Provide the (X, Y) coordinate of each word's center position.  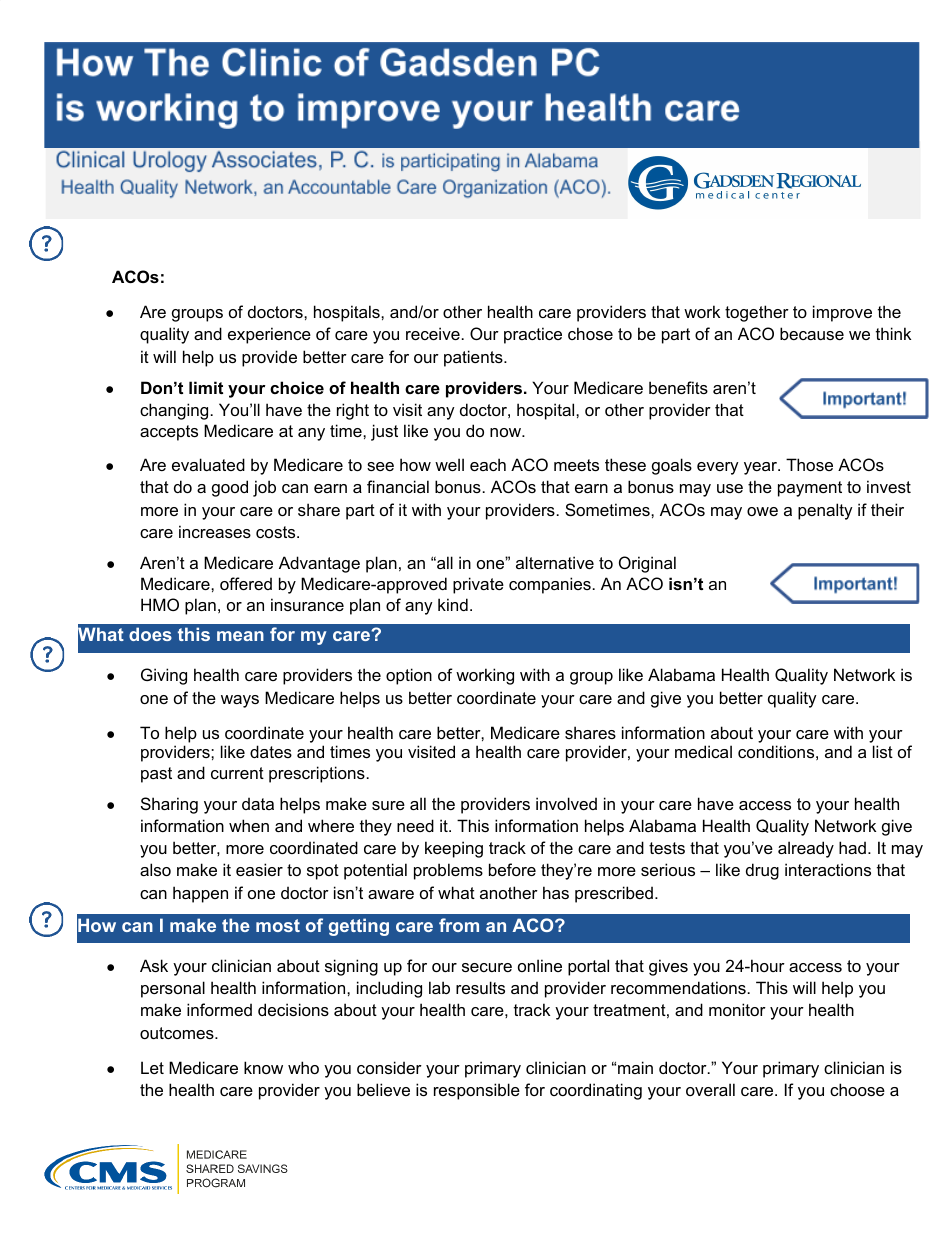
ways (240, 701)
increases (215, 531)
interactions (828, 869)
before (512, 869)
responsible (477, 1091)
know (263, 1067)
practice (533, 335)
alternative (555, 562)
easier (259, 869)
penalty (825, 511)
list (883, 751)
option (409, 676)
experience (269, 335)
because (812, 333)
